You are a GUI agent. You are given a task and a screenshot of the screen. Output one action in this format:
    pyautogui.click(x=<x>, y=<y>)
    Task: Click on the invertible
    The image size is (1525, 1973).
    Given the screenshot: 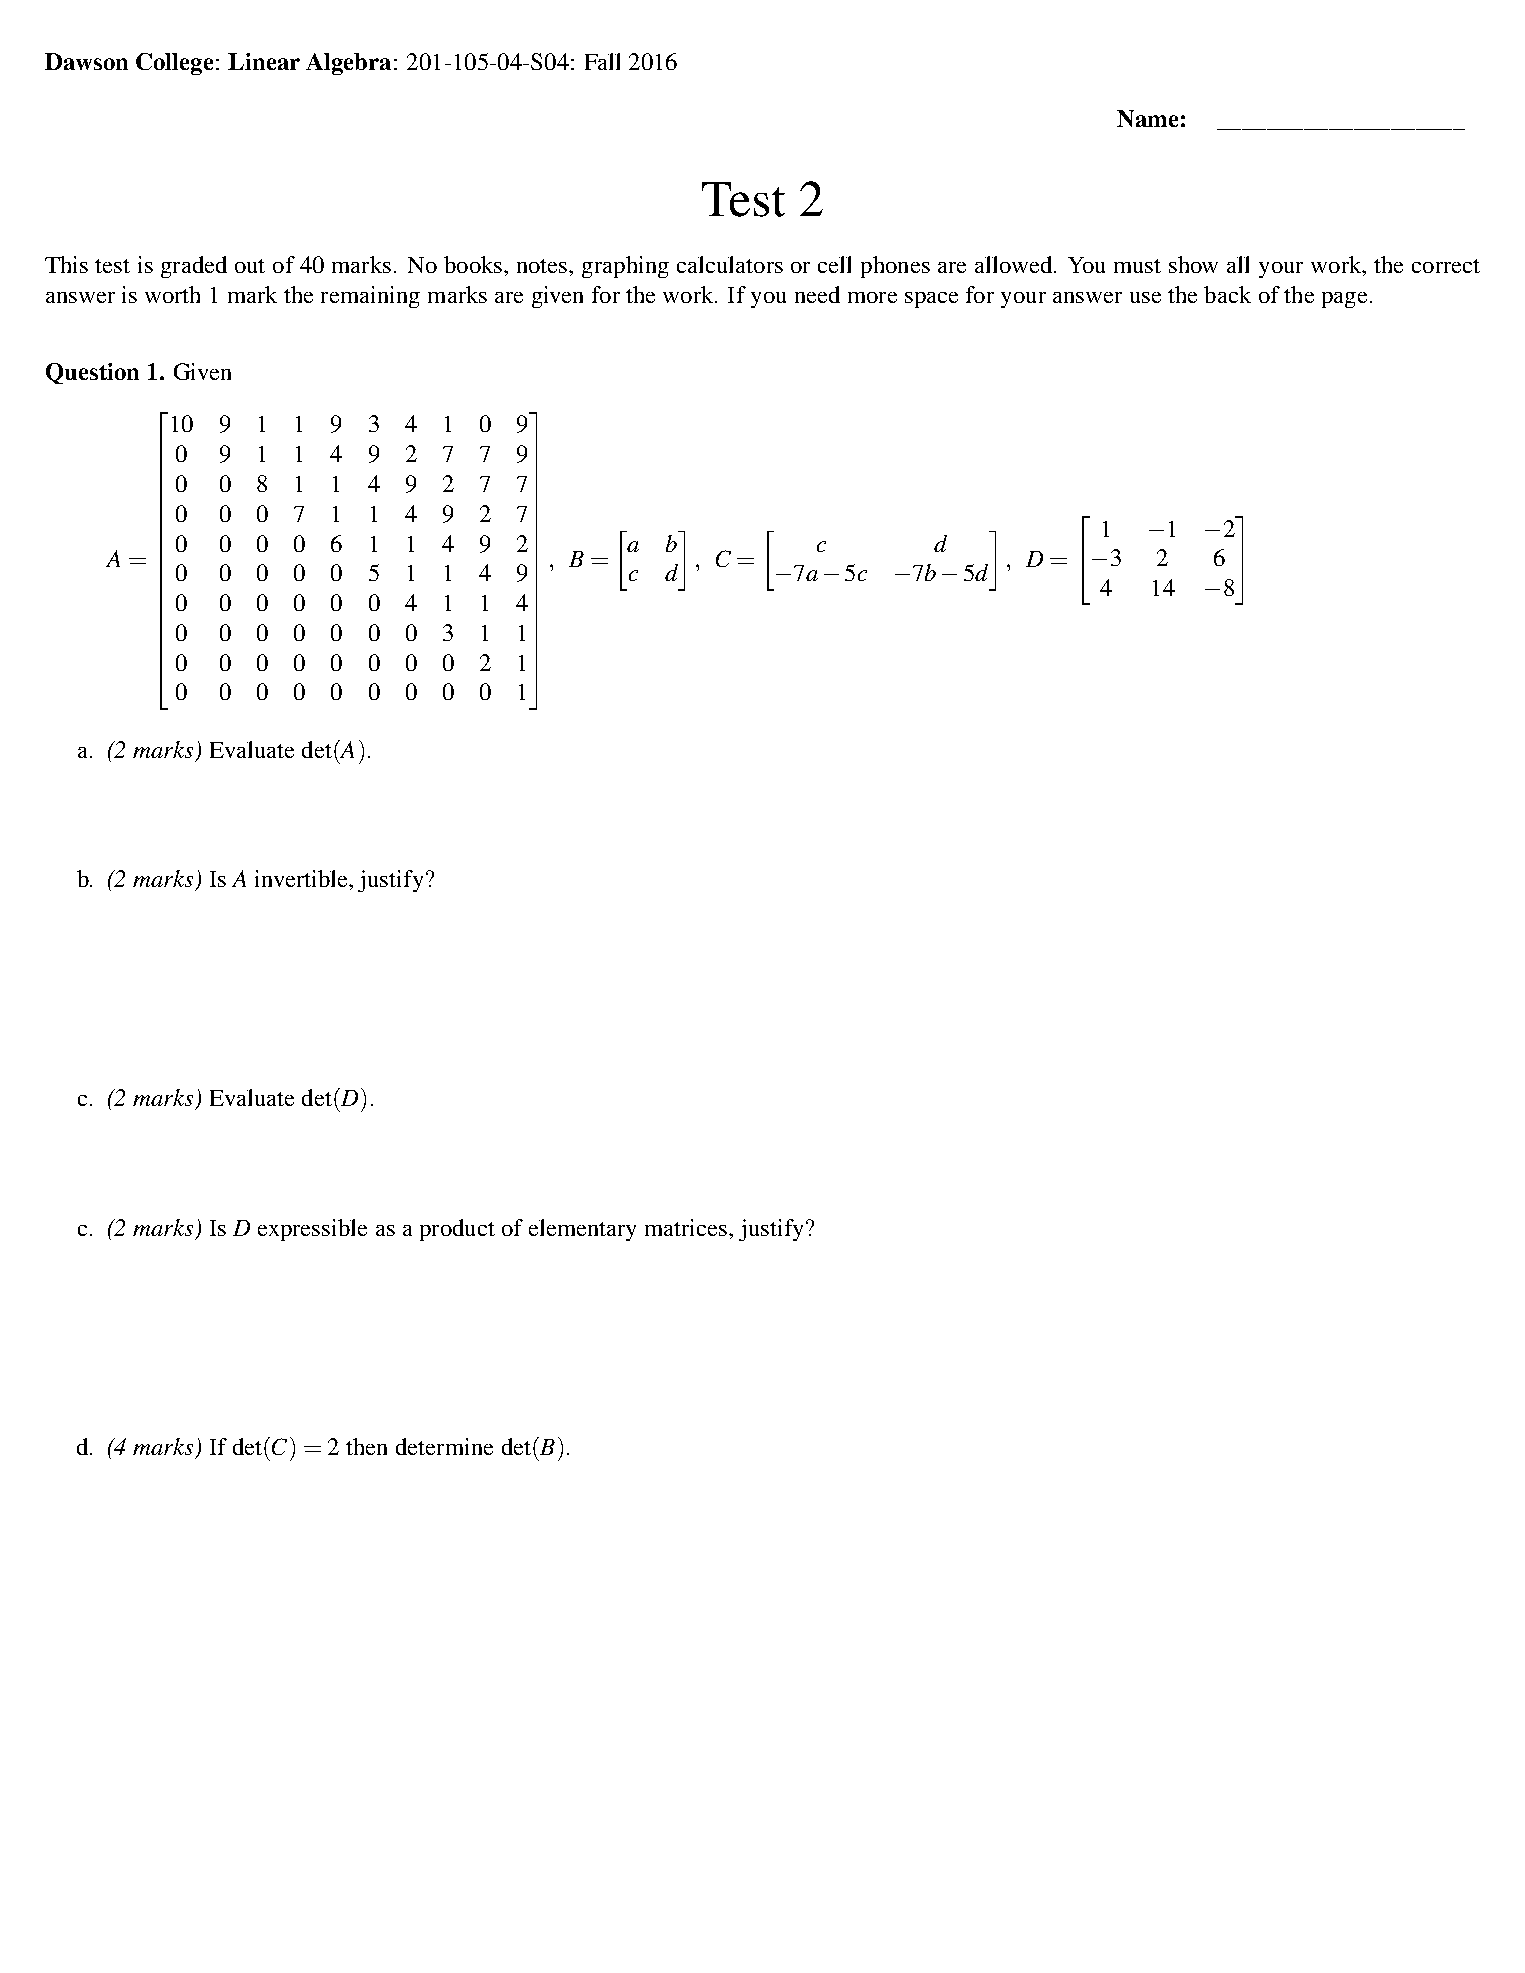 What is the action you would take?
    pyautogui.click(x=302, y=878)
